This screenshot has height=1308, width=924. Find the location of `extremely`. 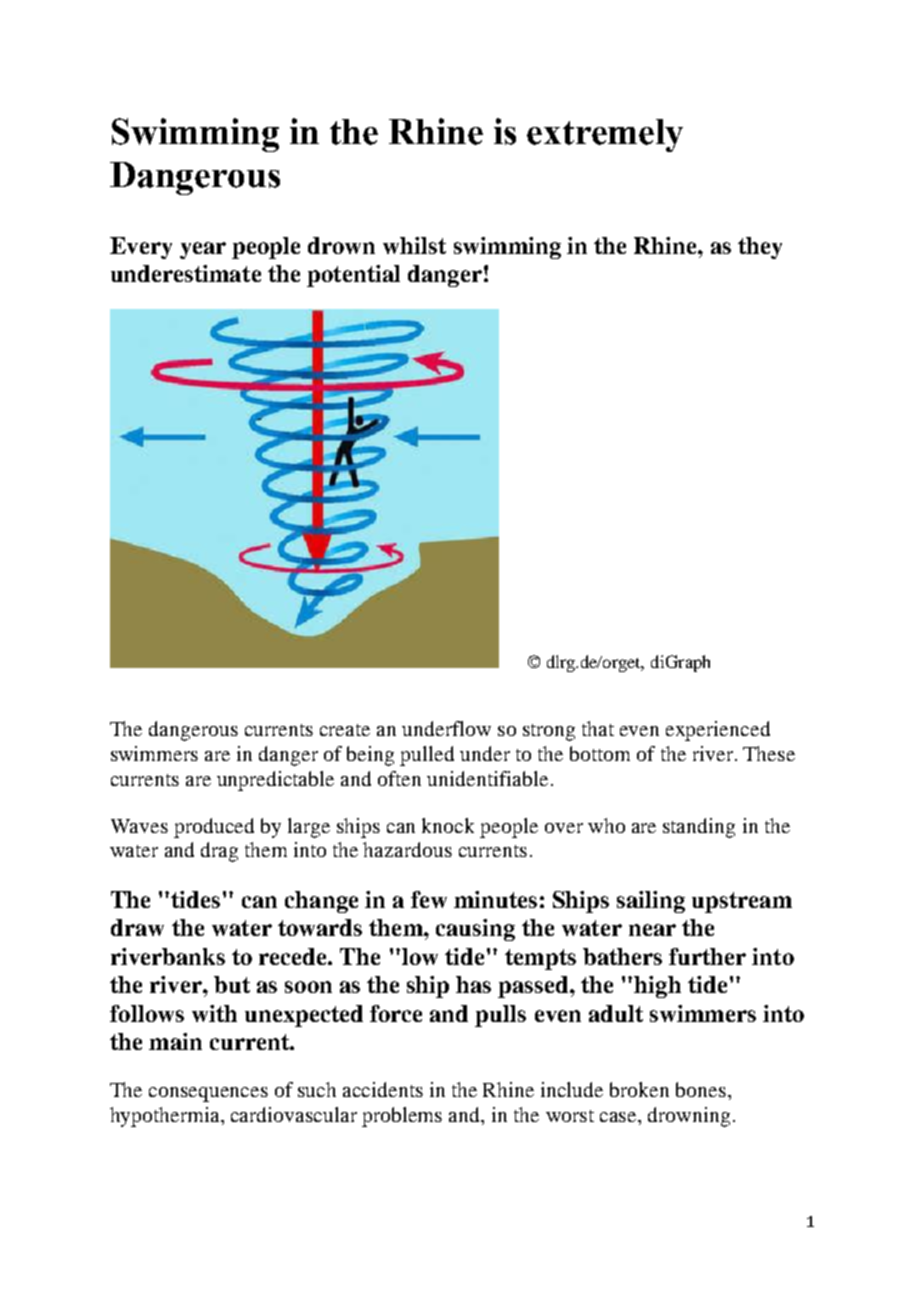

extremely is located at coordinates (605, 135).
